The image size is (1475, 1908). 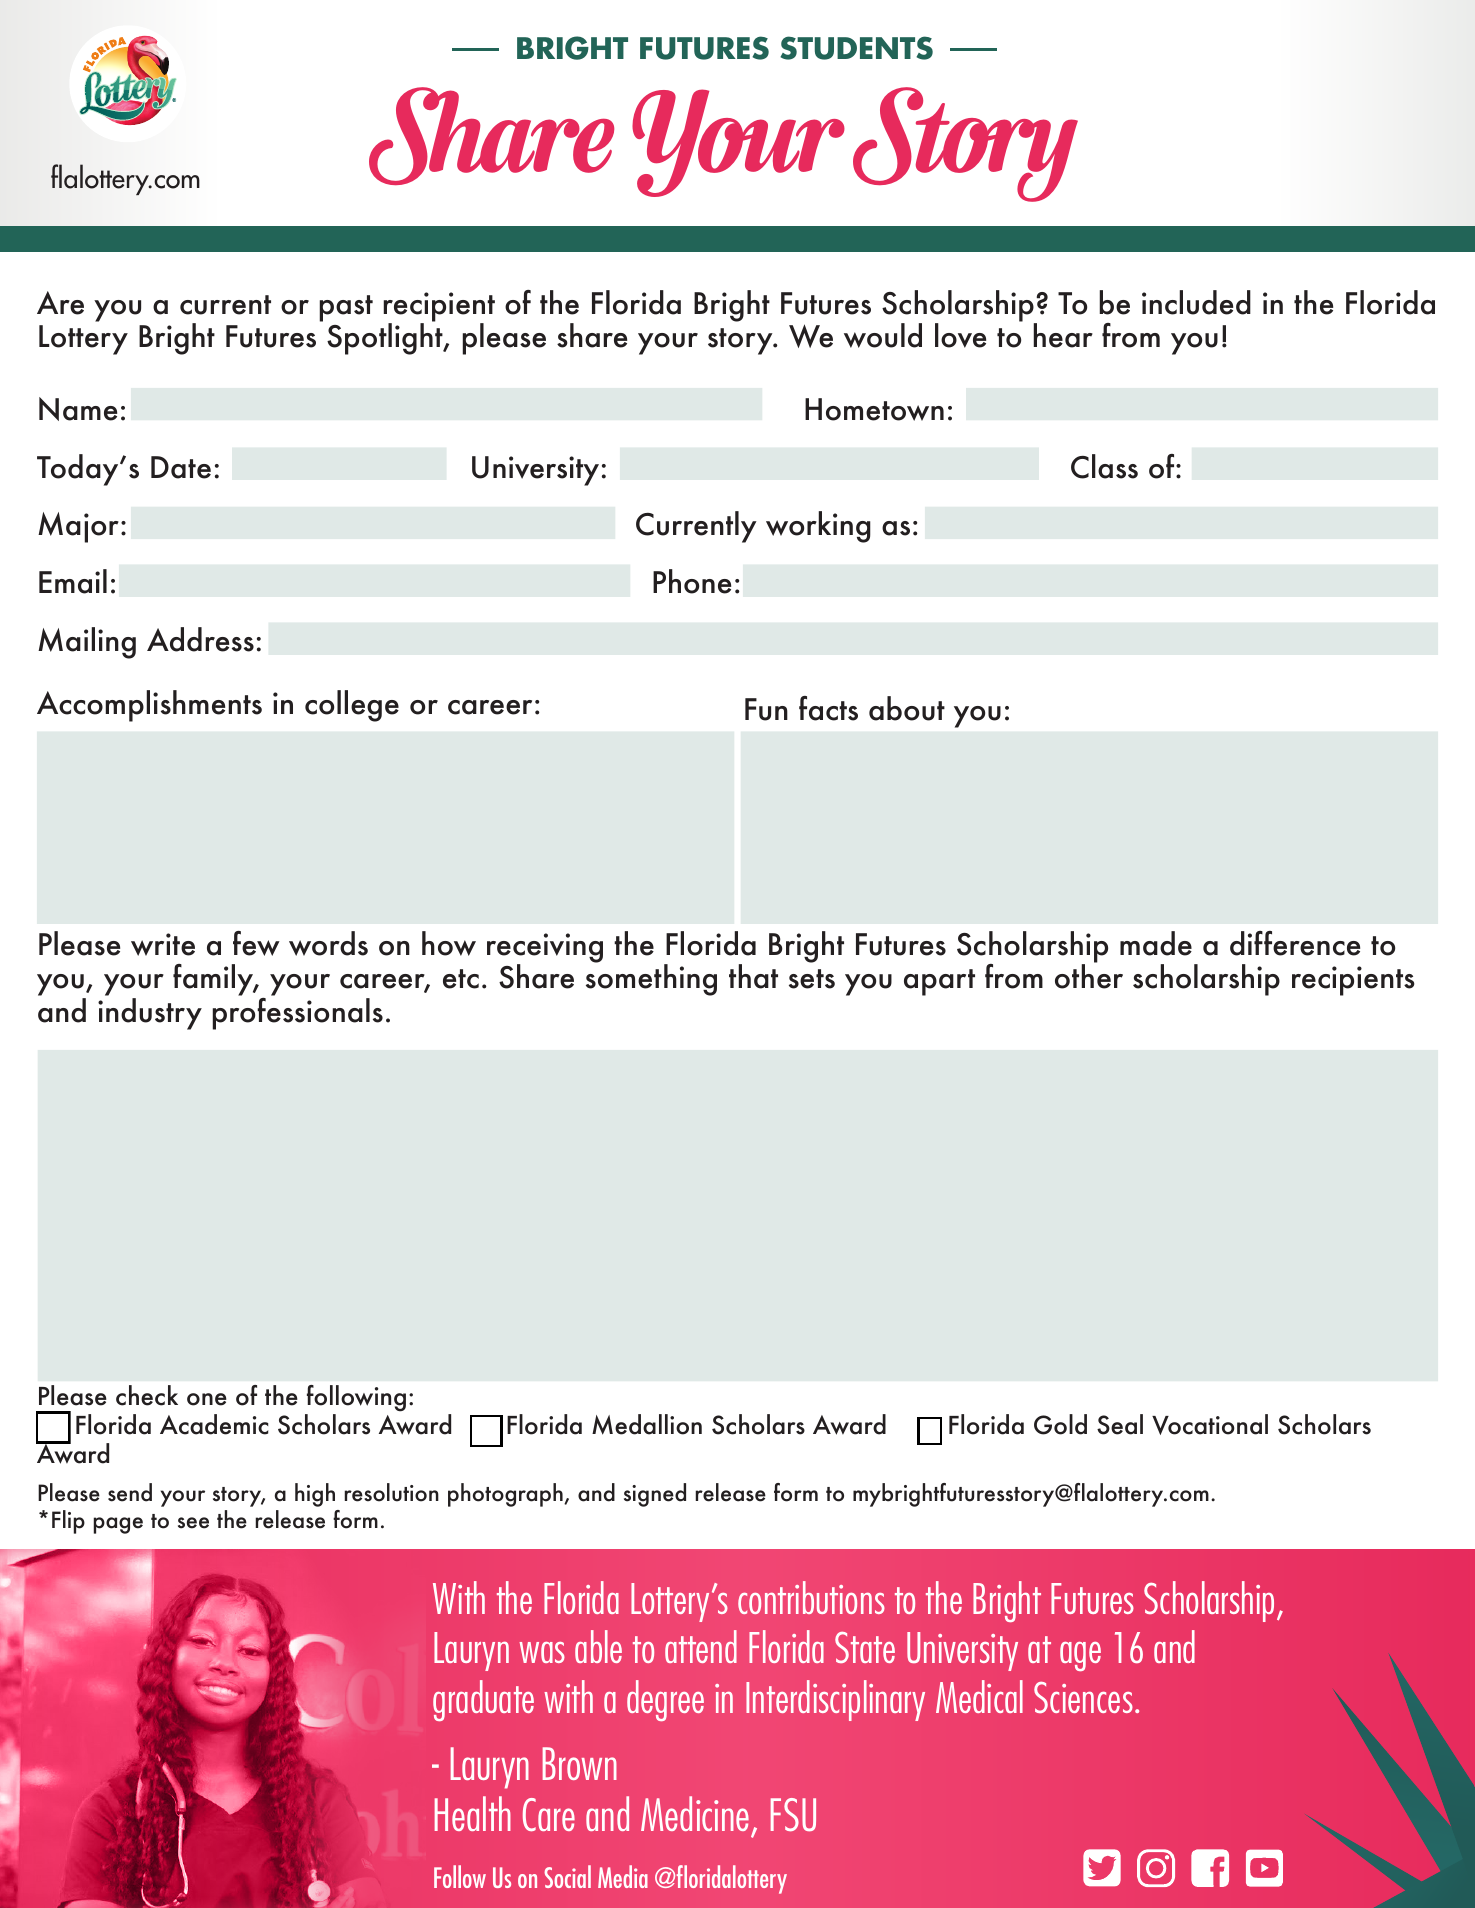 I want to click on Address, so click(x=200, y=639).
